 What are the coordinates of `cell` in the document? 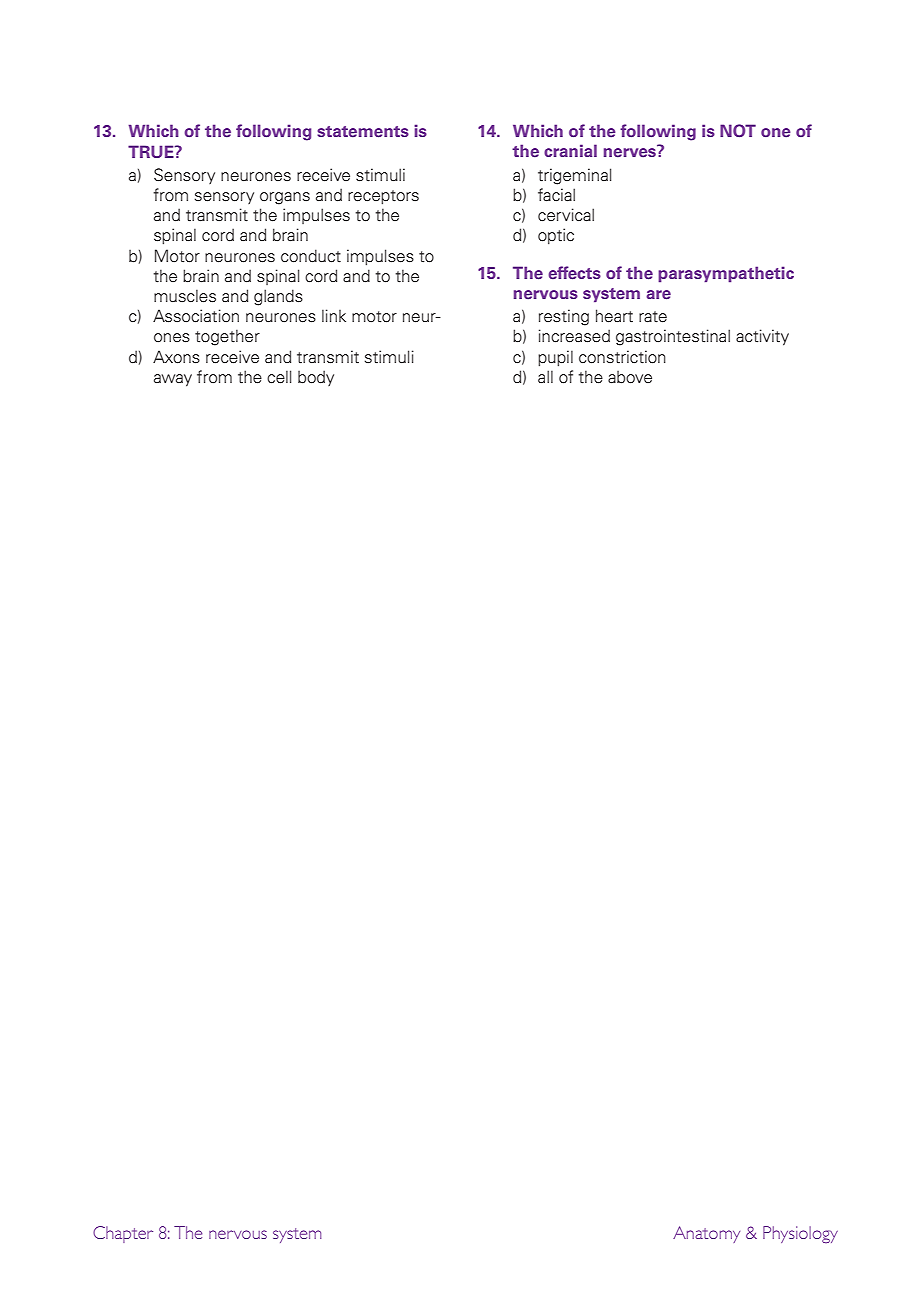 It's located at (279, 377).
